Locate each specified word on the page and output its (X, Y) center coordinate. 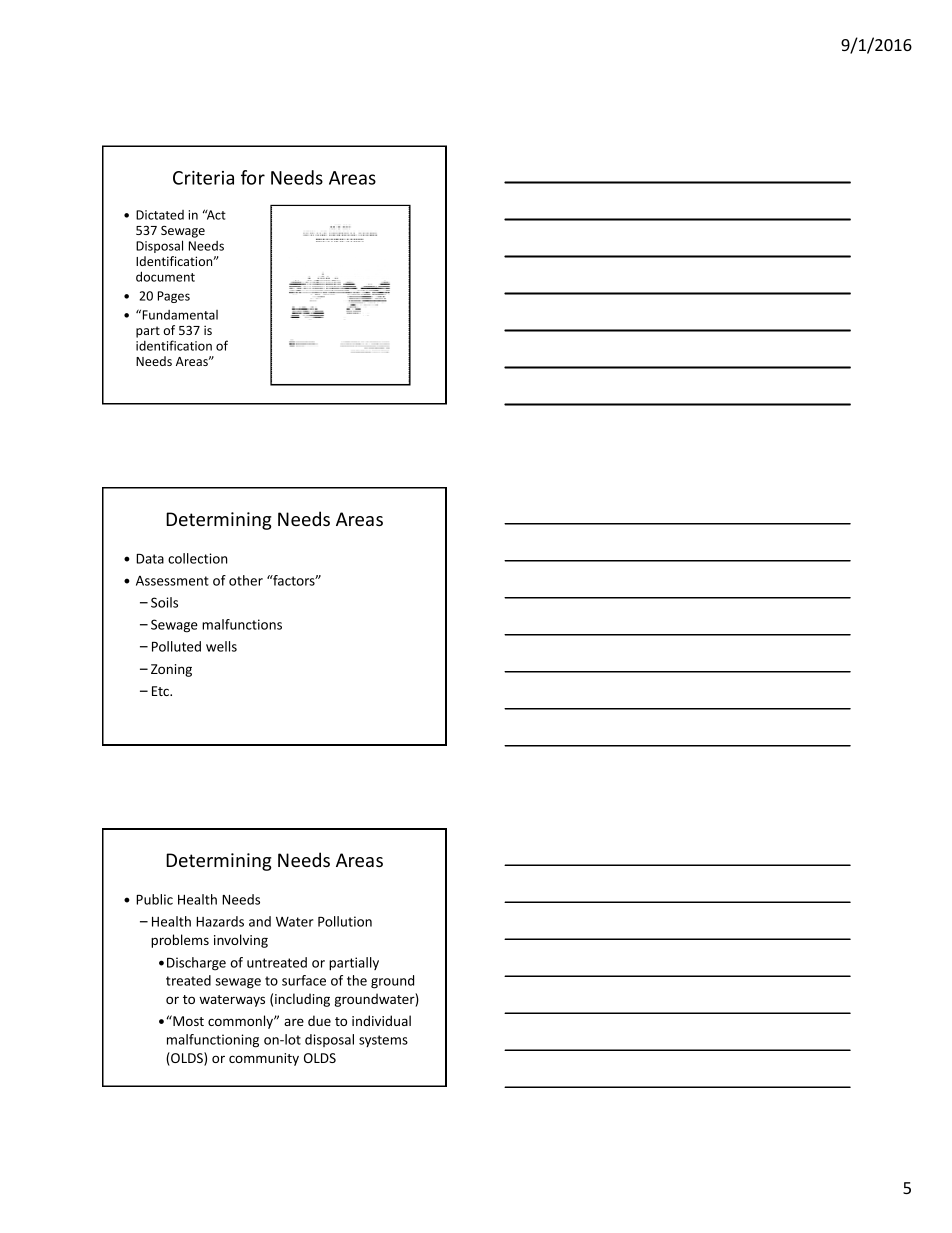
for (253, 177)
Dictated (160, 215)
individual (381, 1020)
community (264, 1059)
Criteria (203, 178)
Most (187, 1020)
